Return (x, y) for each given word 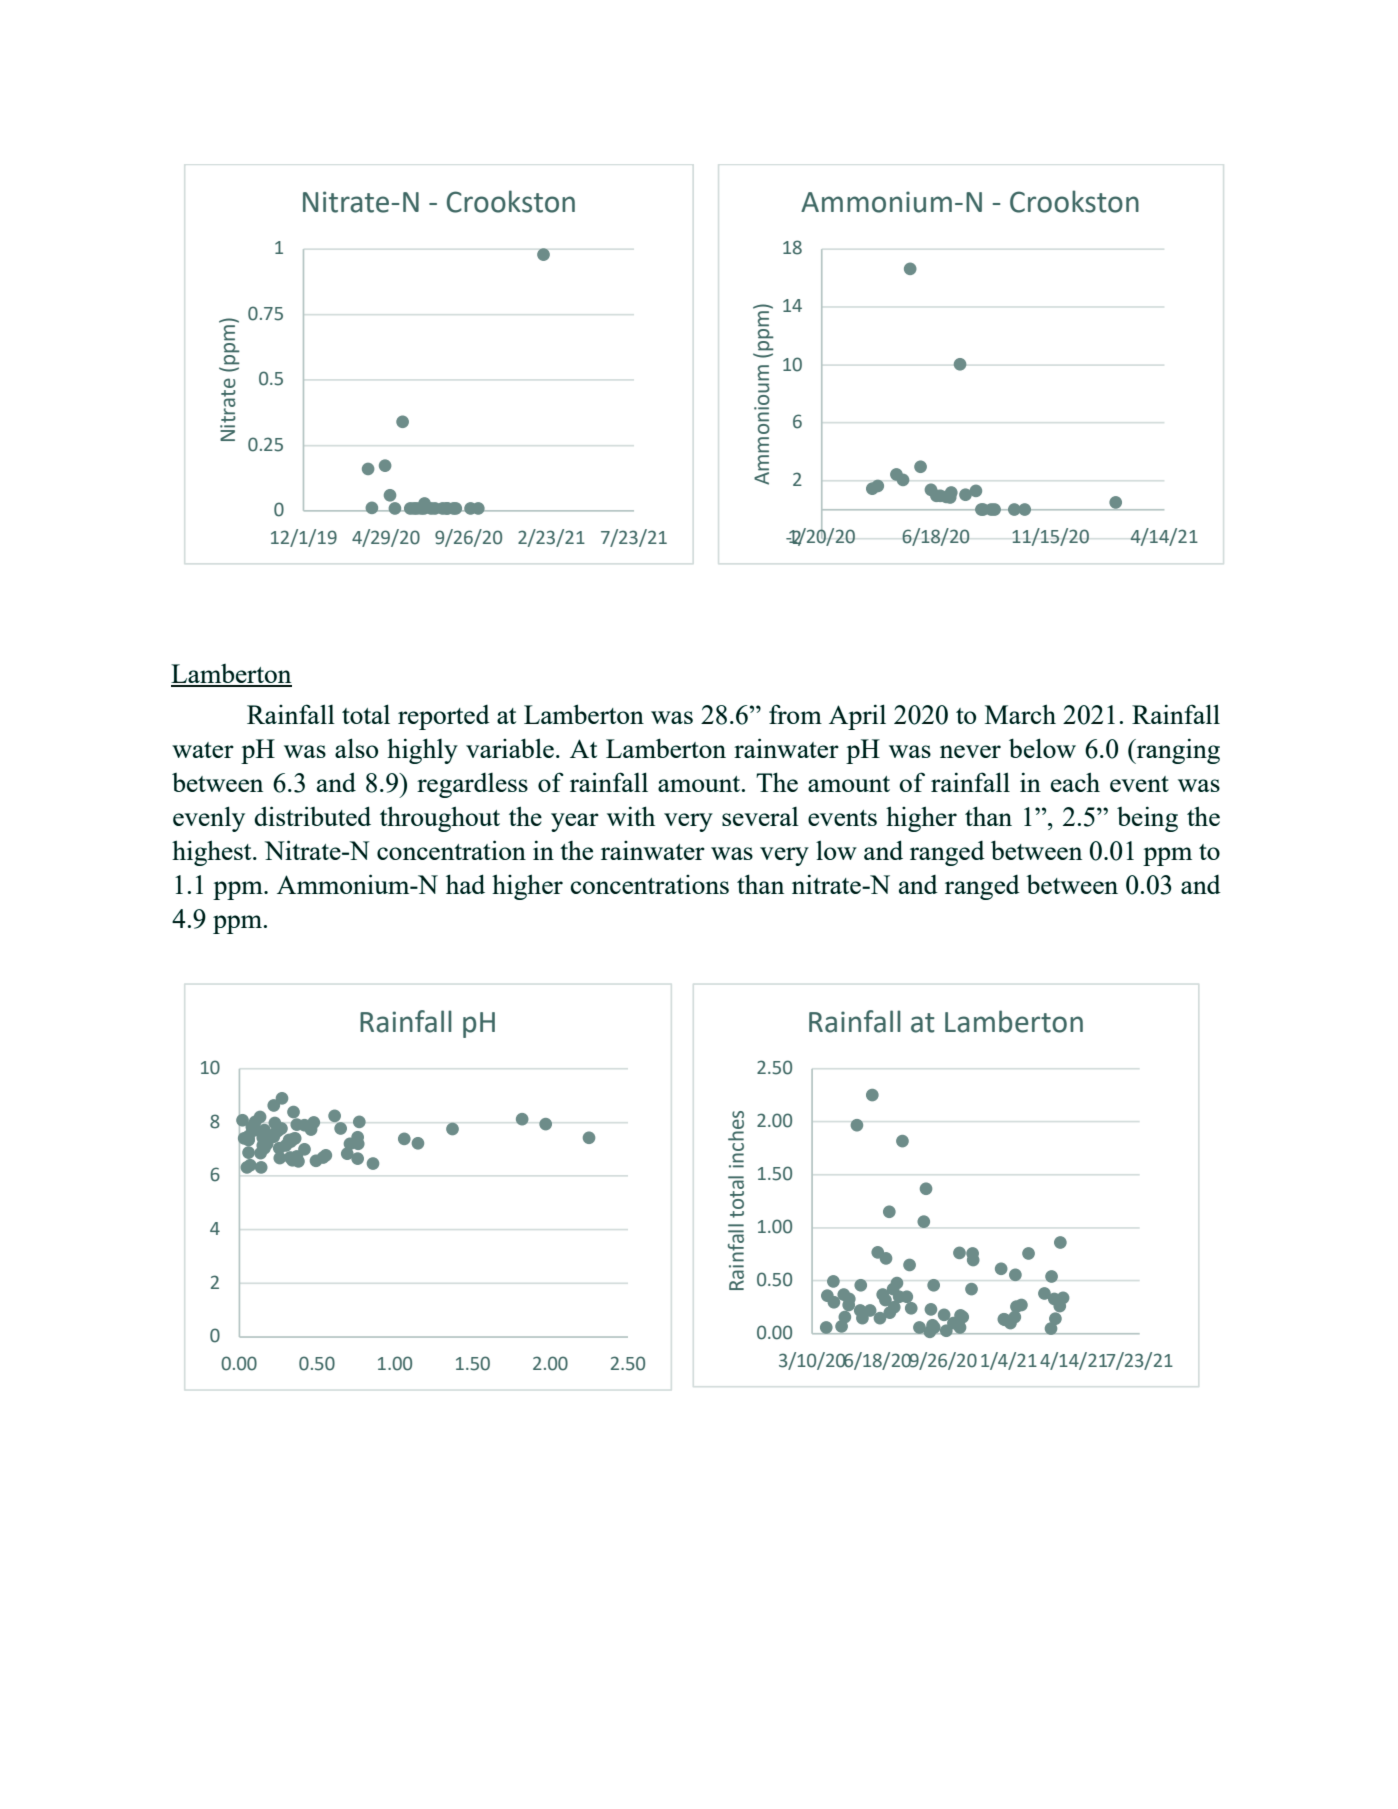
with (631, 816)
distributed (312, 816)
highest (213, 853)
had (465, 884)
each (1075, 782)
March (1020, 714)
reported (444, 717)
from (795, 714)
